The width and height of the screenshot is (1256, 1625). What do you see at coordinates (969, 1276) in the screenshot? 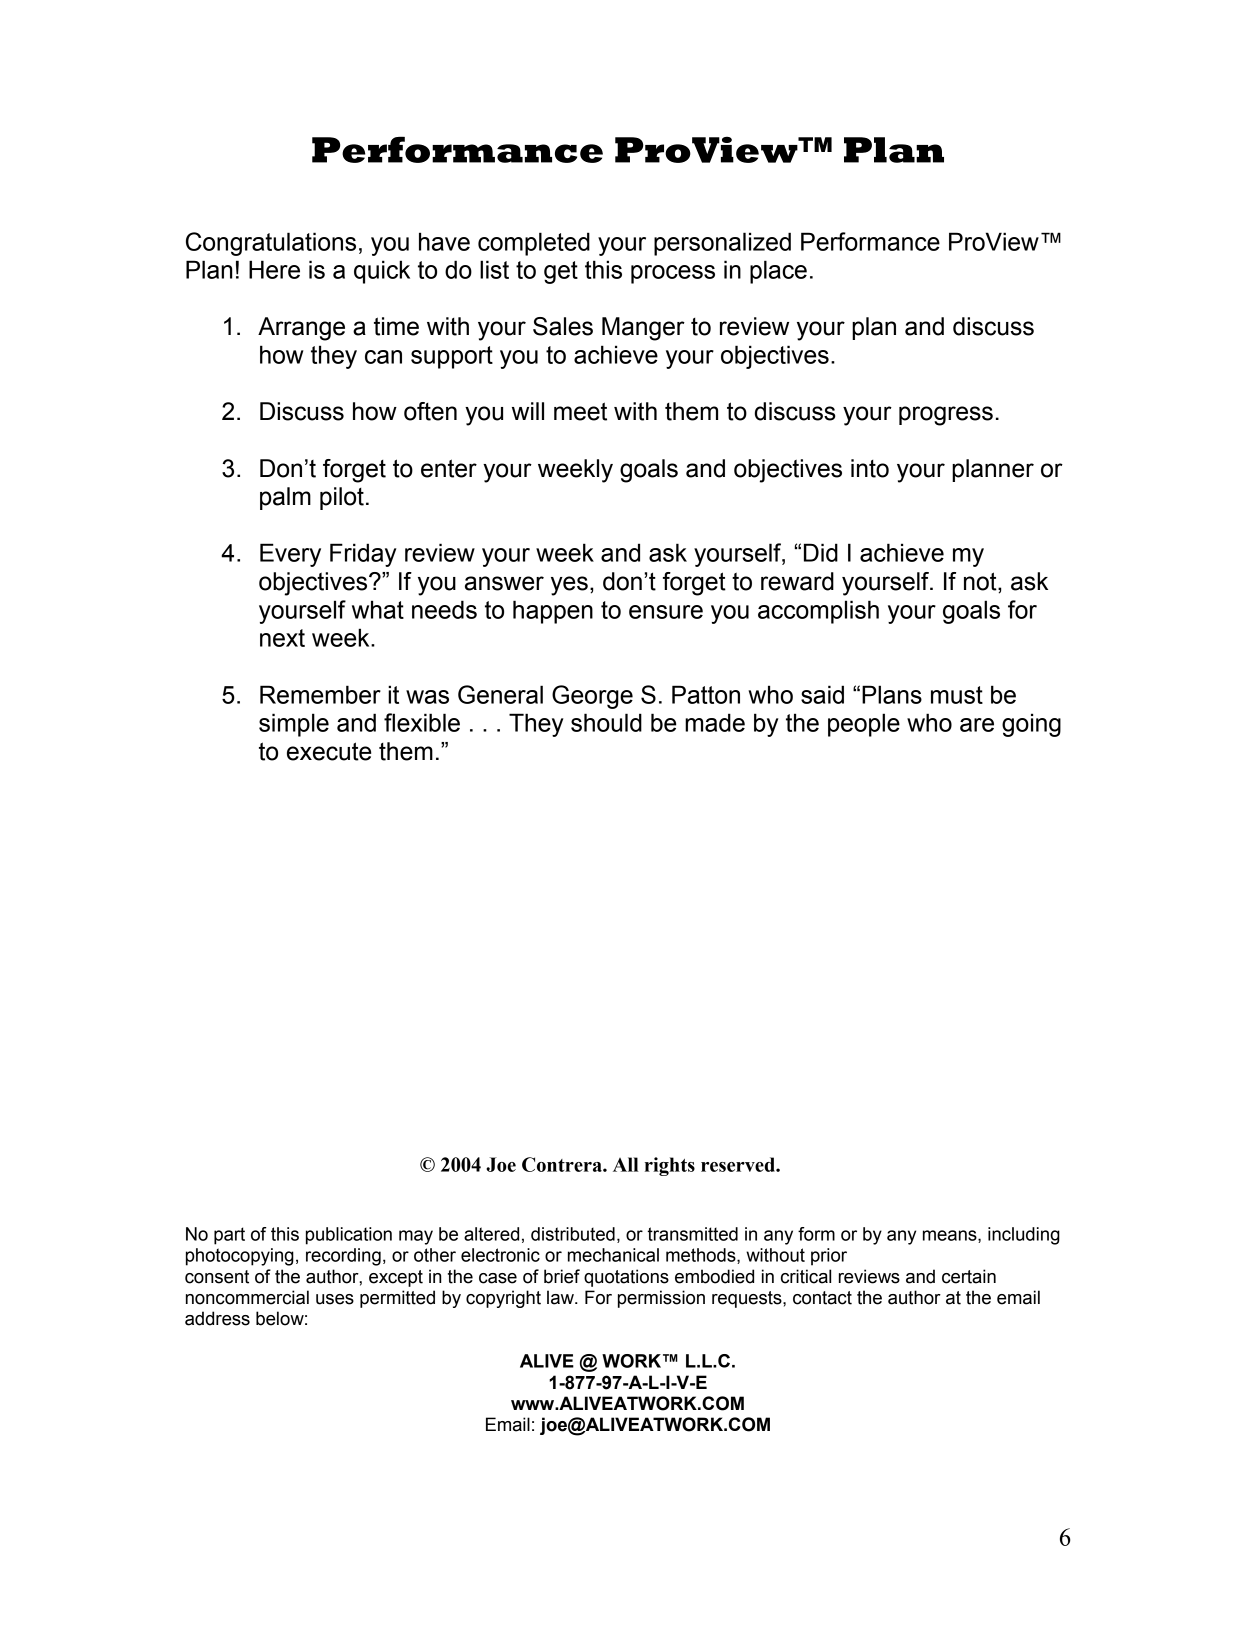
I see `certain` at bounding box center [969, 1276].
